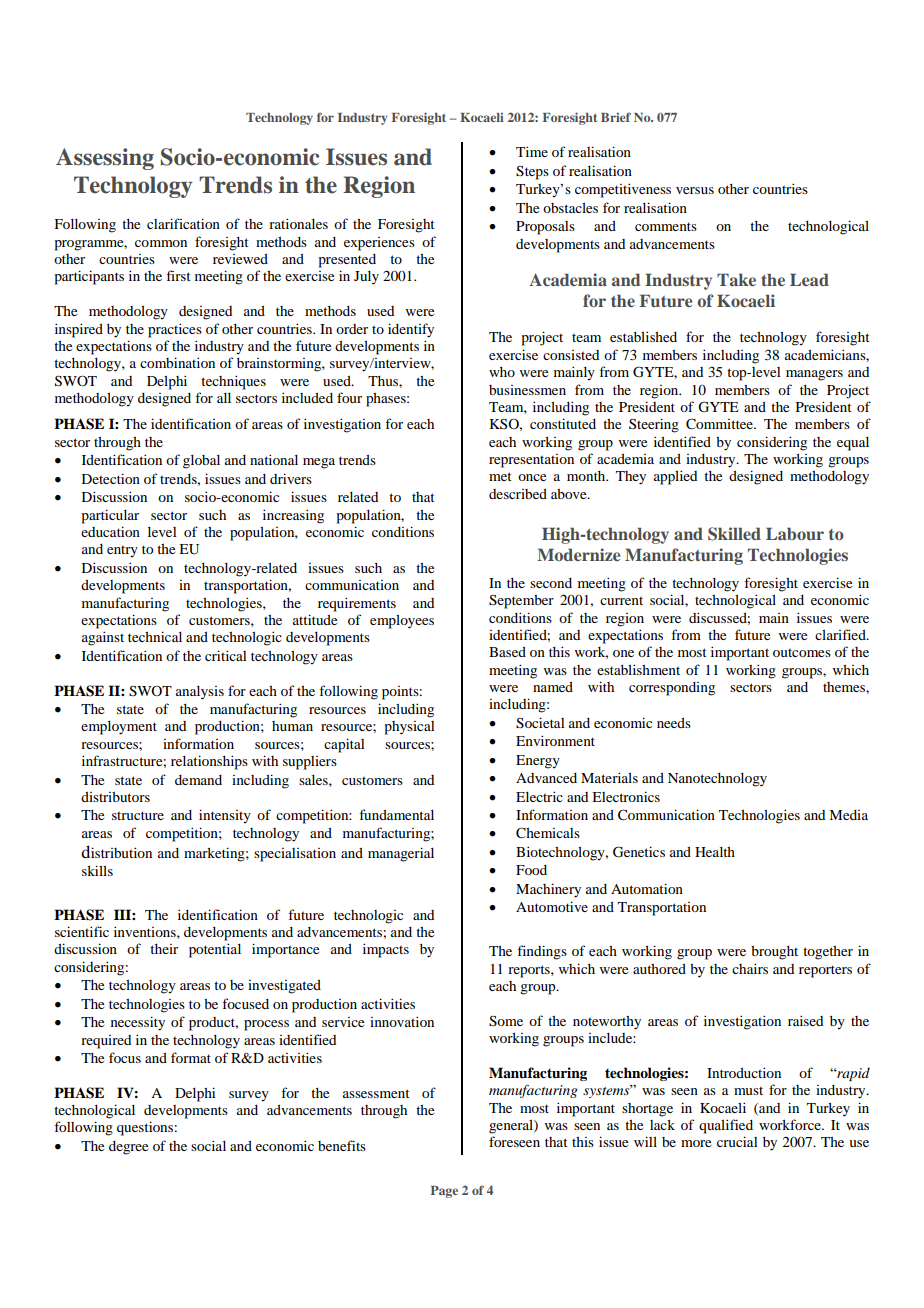 The width and height of the page is (924, 1308). I want to click on degree, so click(128, 1148).
